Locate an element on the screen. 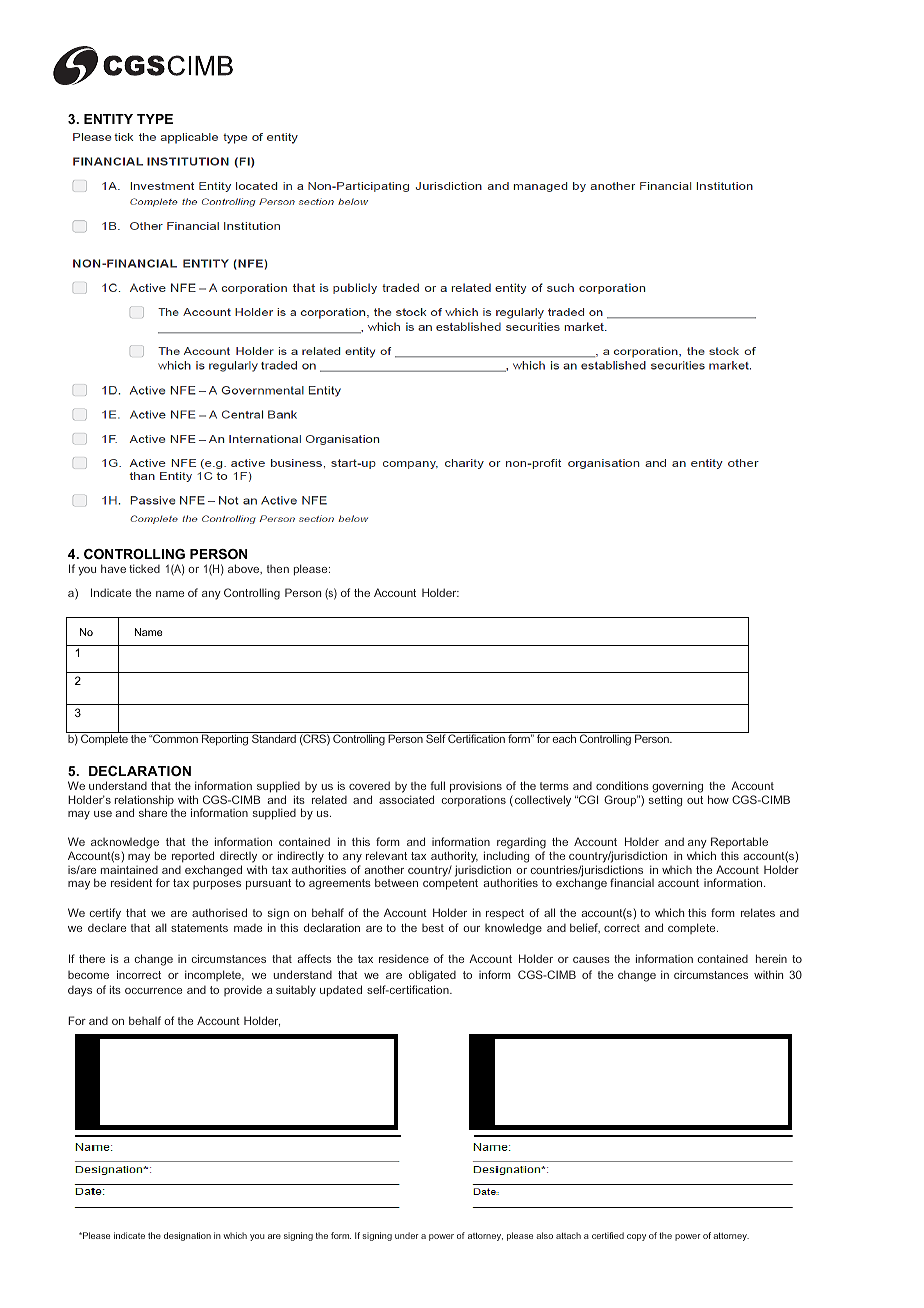 The width and height of the screenshot is (924, 1308). then is located at coordinates (278, 569).
